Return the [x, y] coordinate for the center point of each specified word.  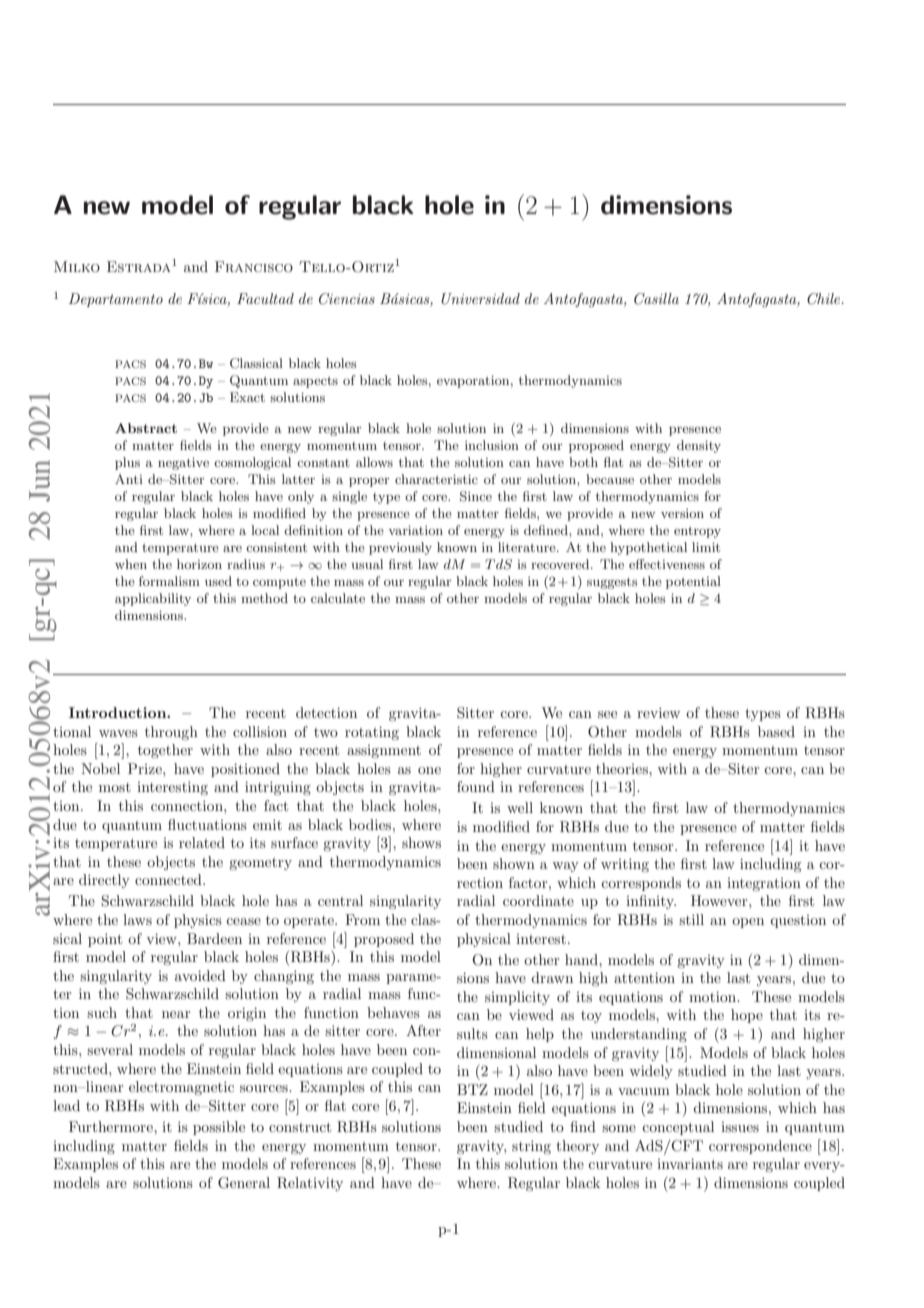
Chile [825, 299]
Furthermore [112, 1126]
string [531, 1147]
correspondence [760, 1147]
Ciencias [347, 299]
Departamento [116, 300]
